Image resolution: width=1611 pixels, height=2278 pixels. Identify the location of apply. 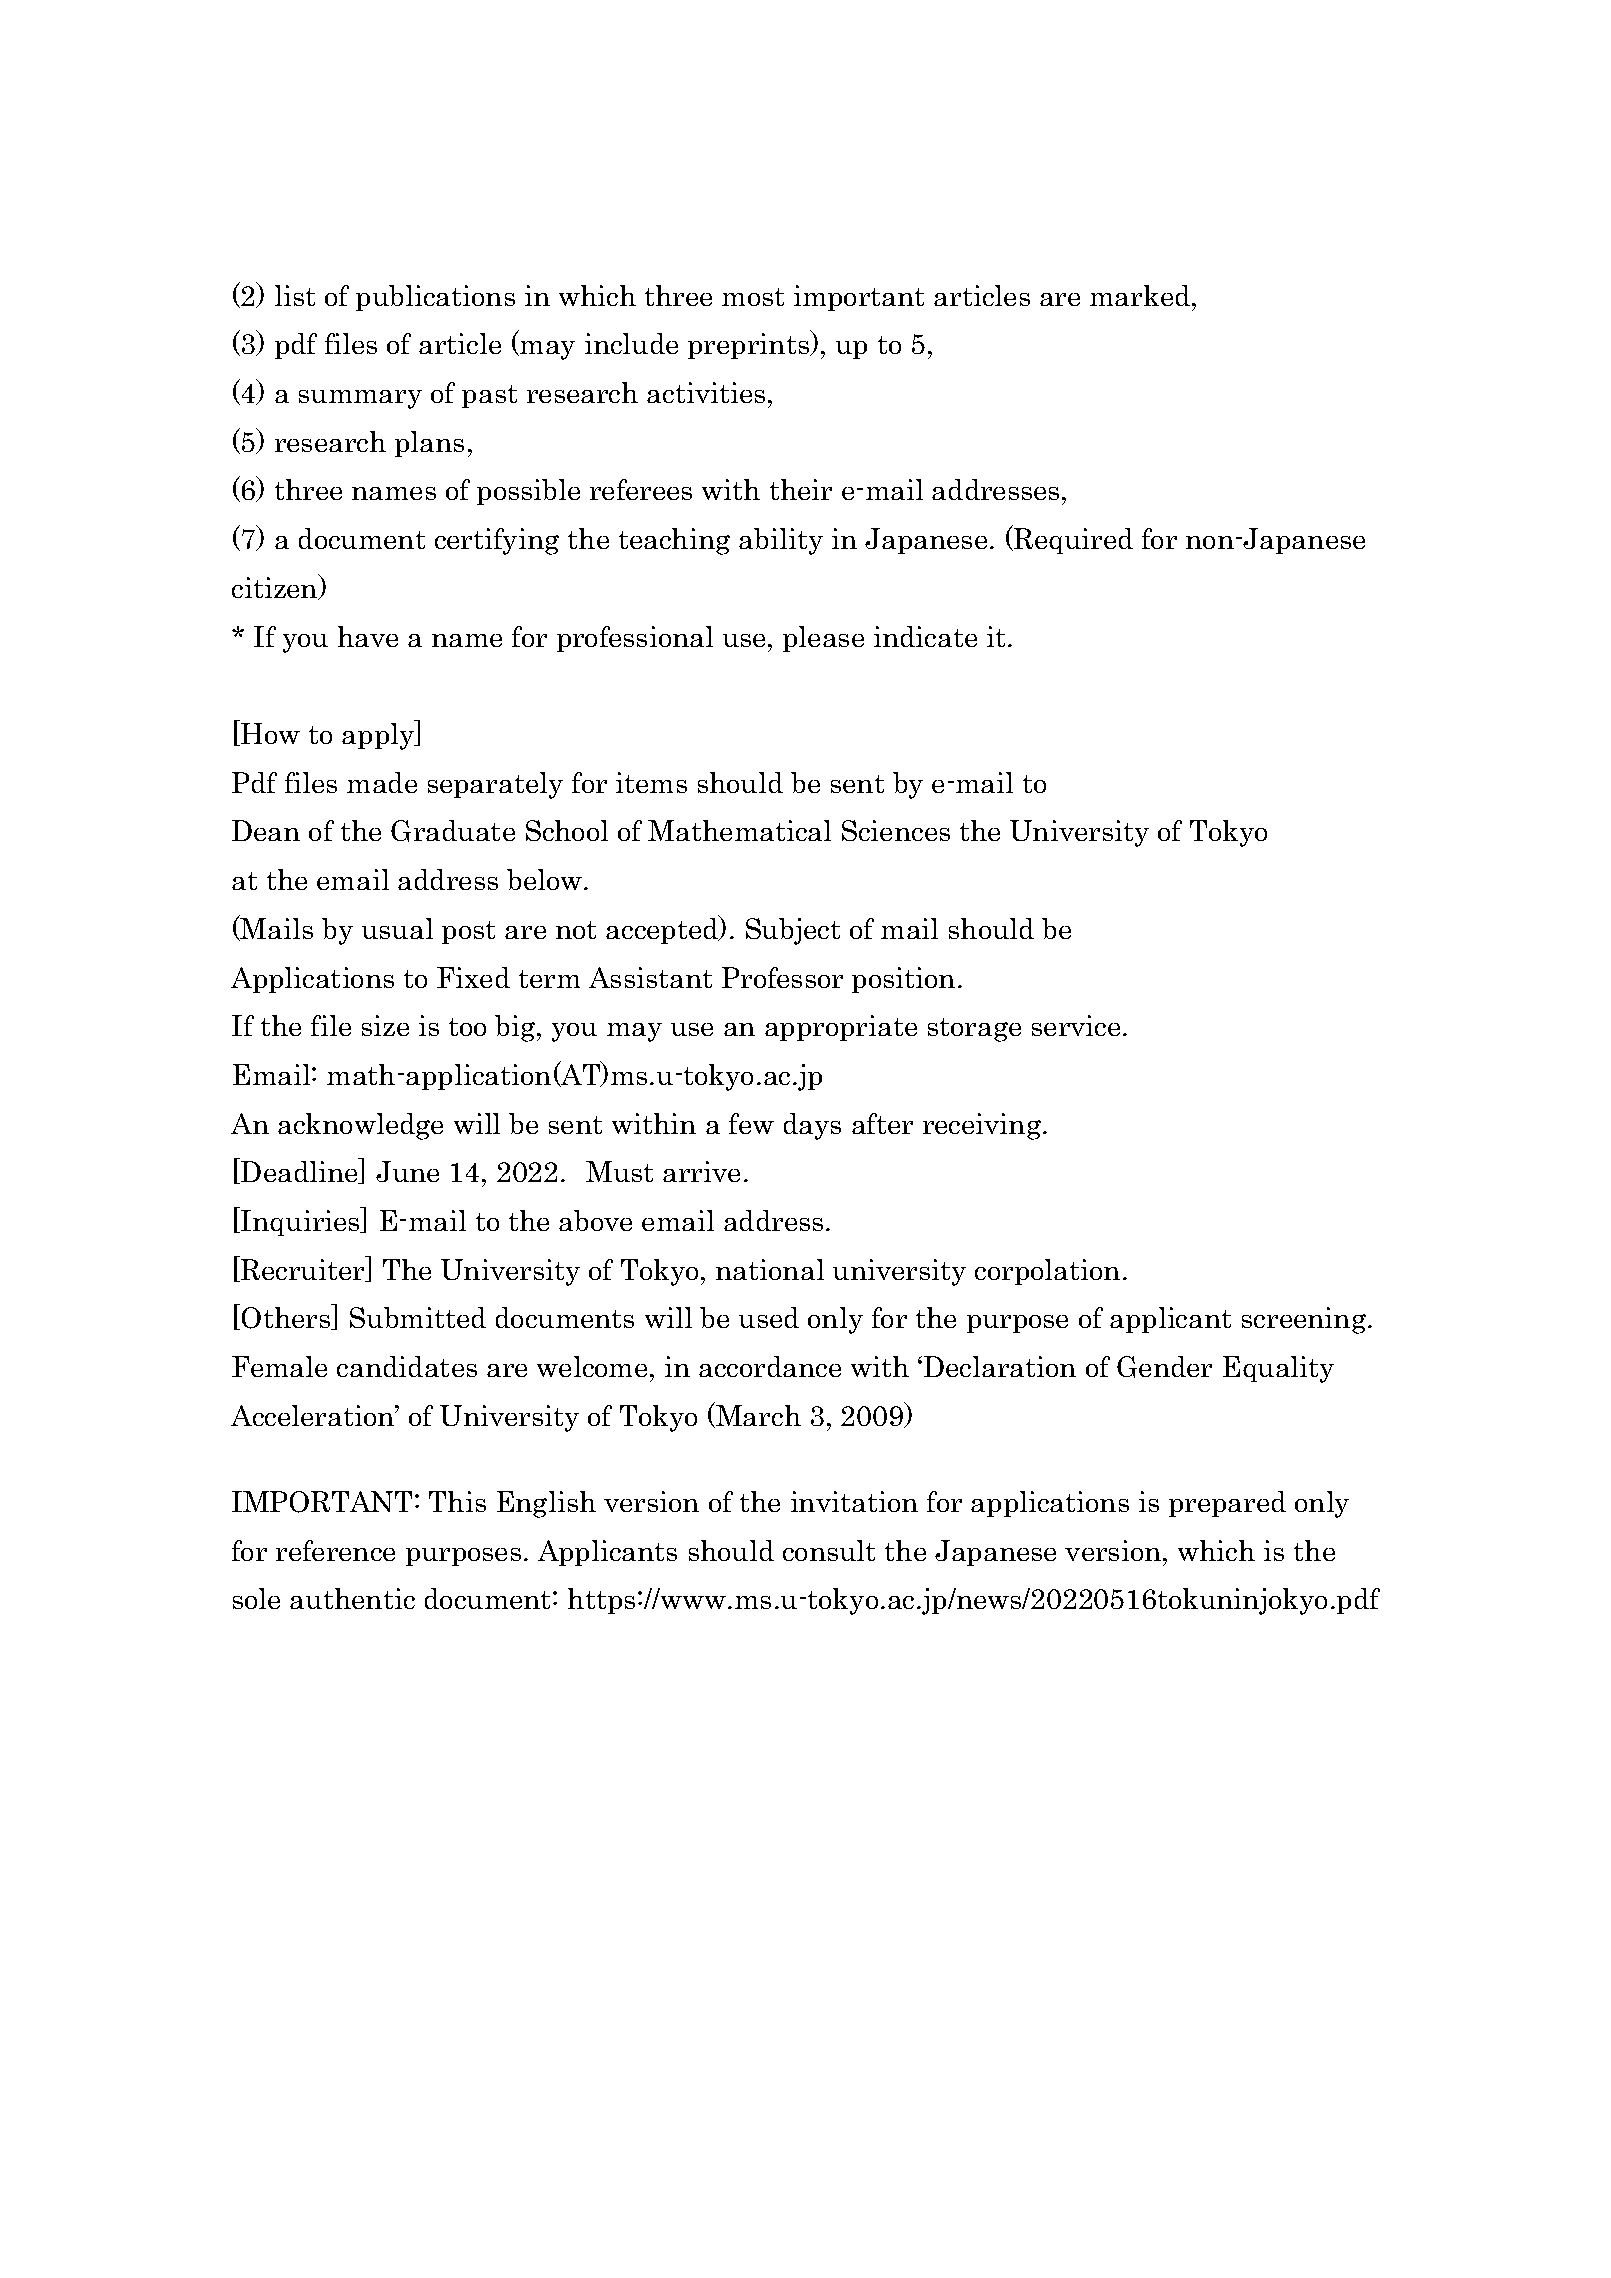
(379, 736).
